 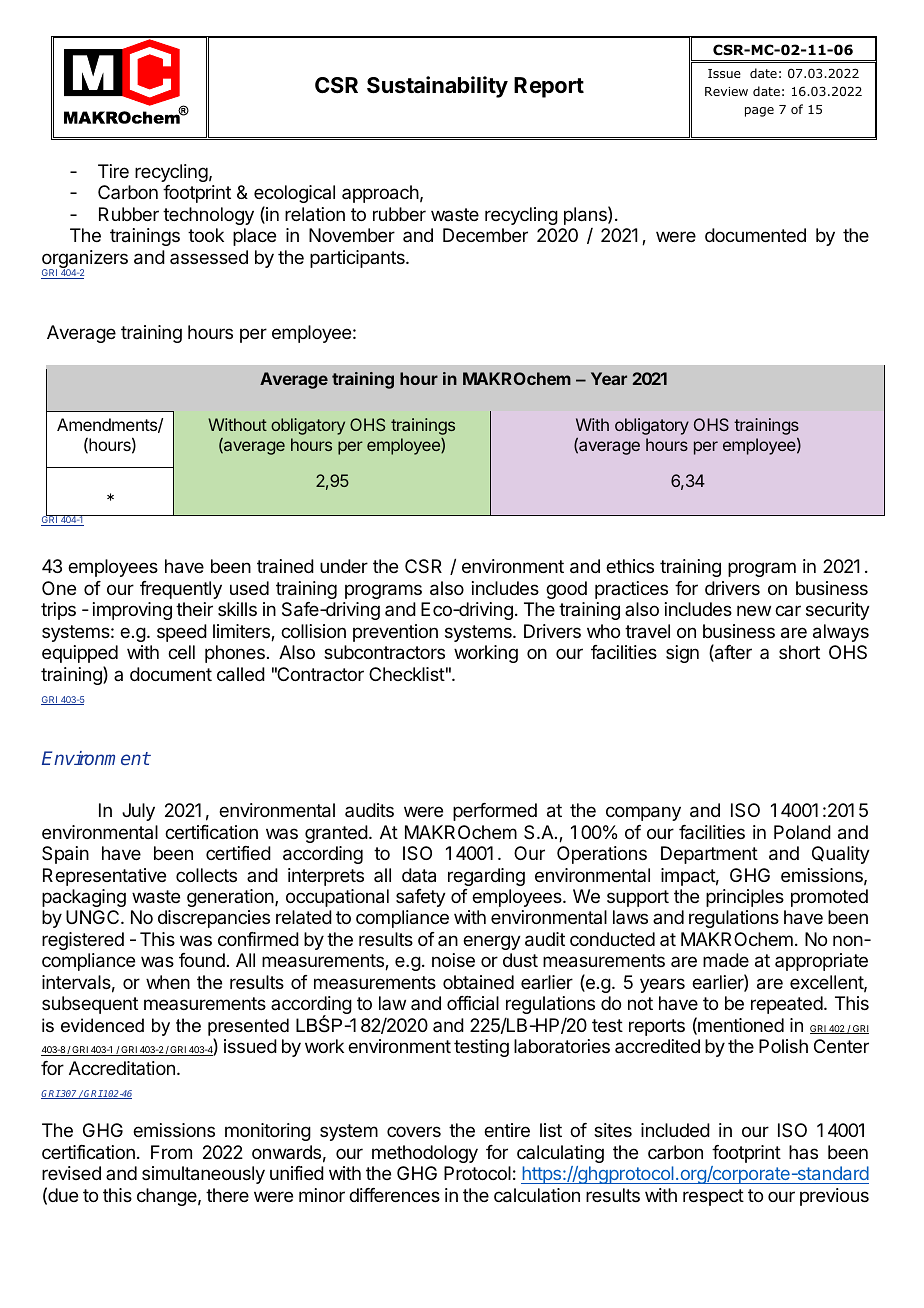 What do you see at coordinates (802, 832) in the screenshot?
I see `Poland` at bounding box center [802, 832].
